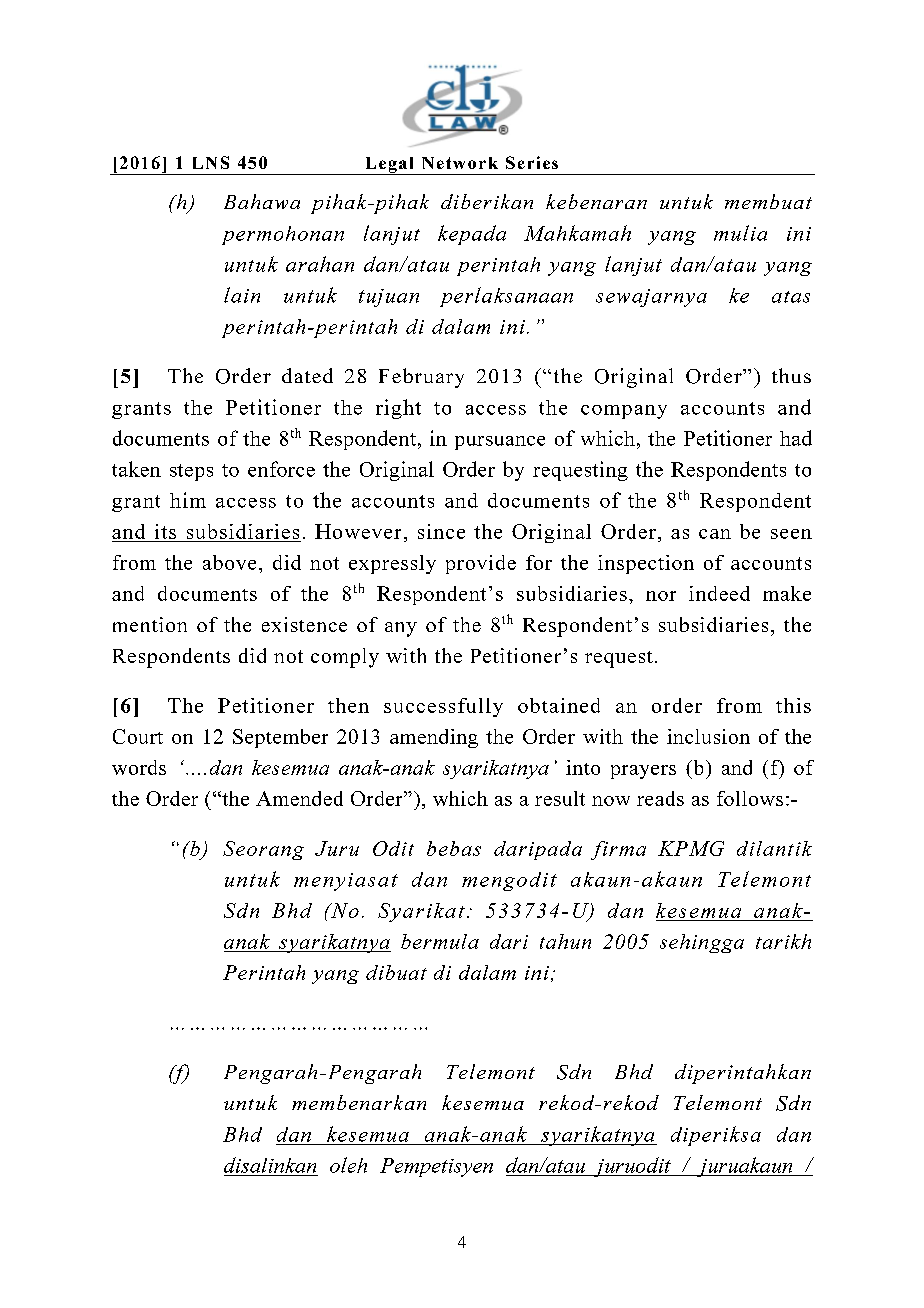 This screenshot has height=1308, width=924. What do you see at coordinates (421, 378) in the screenshot?
I see `February` at bounding box center [421, 378].
